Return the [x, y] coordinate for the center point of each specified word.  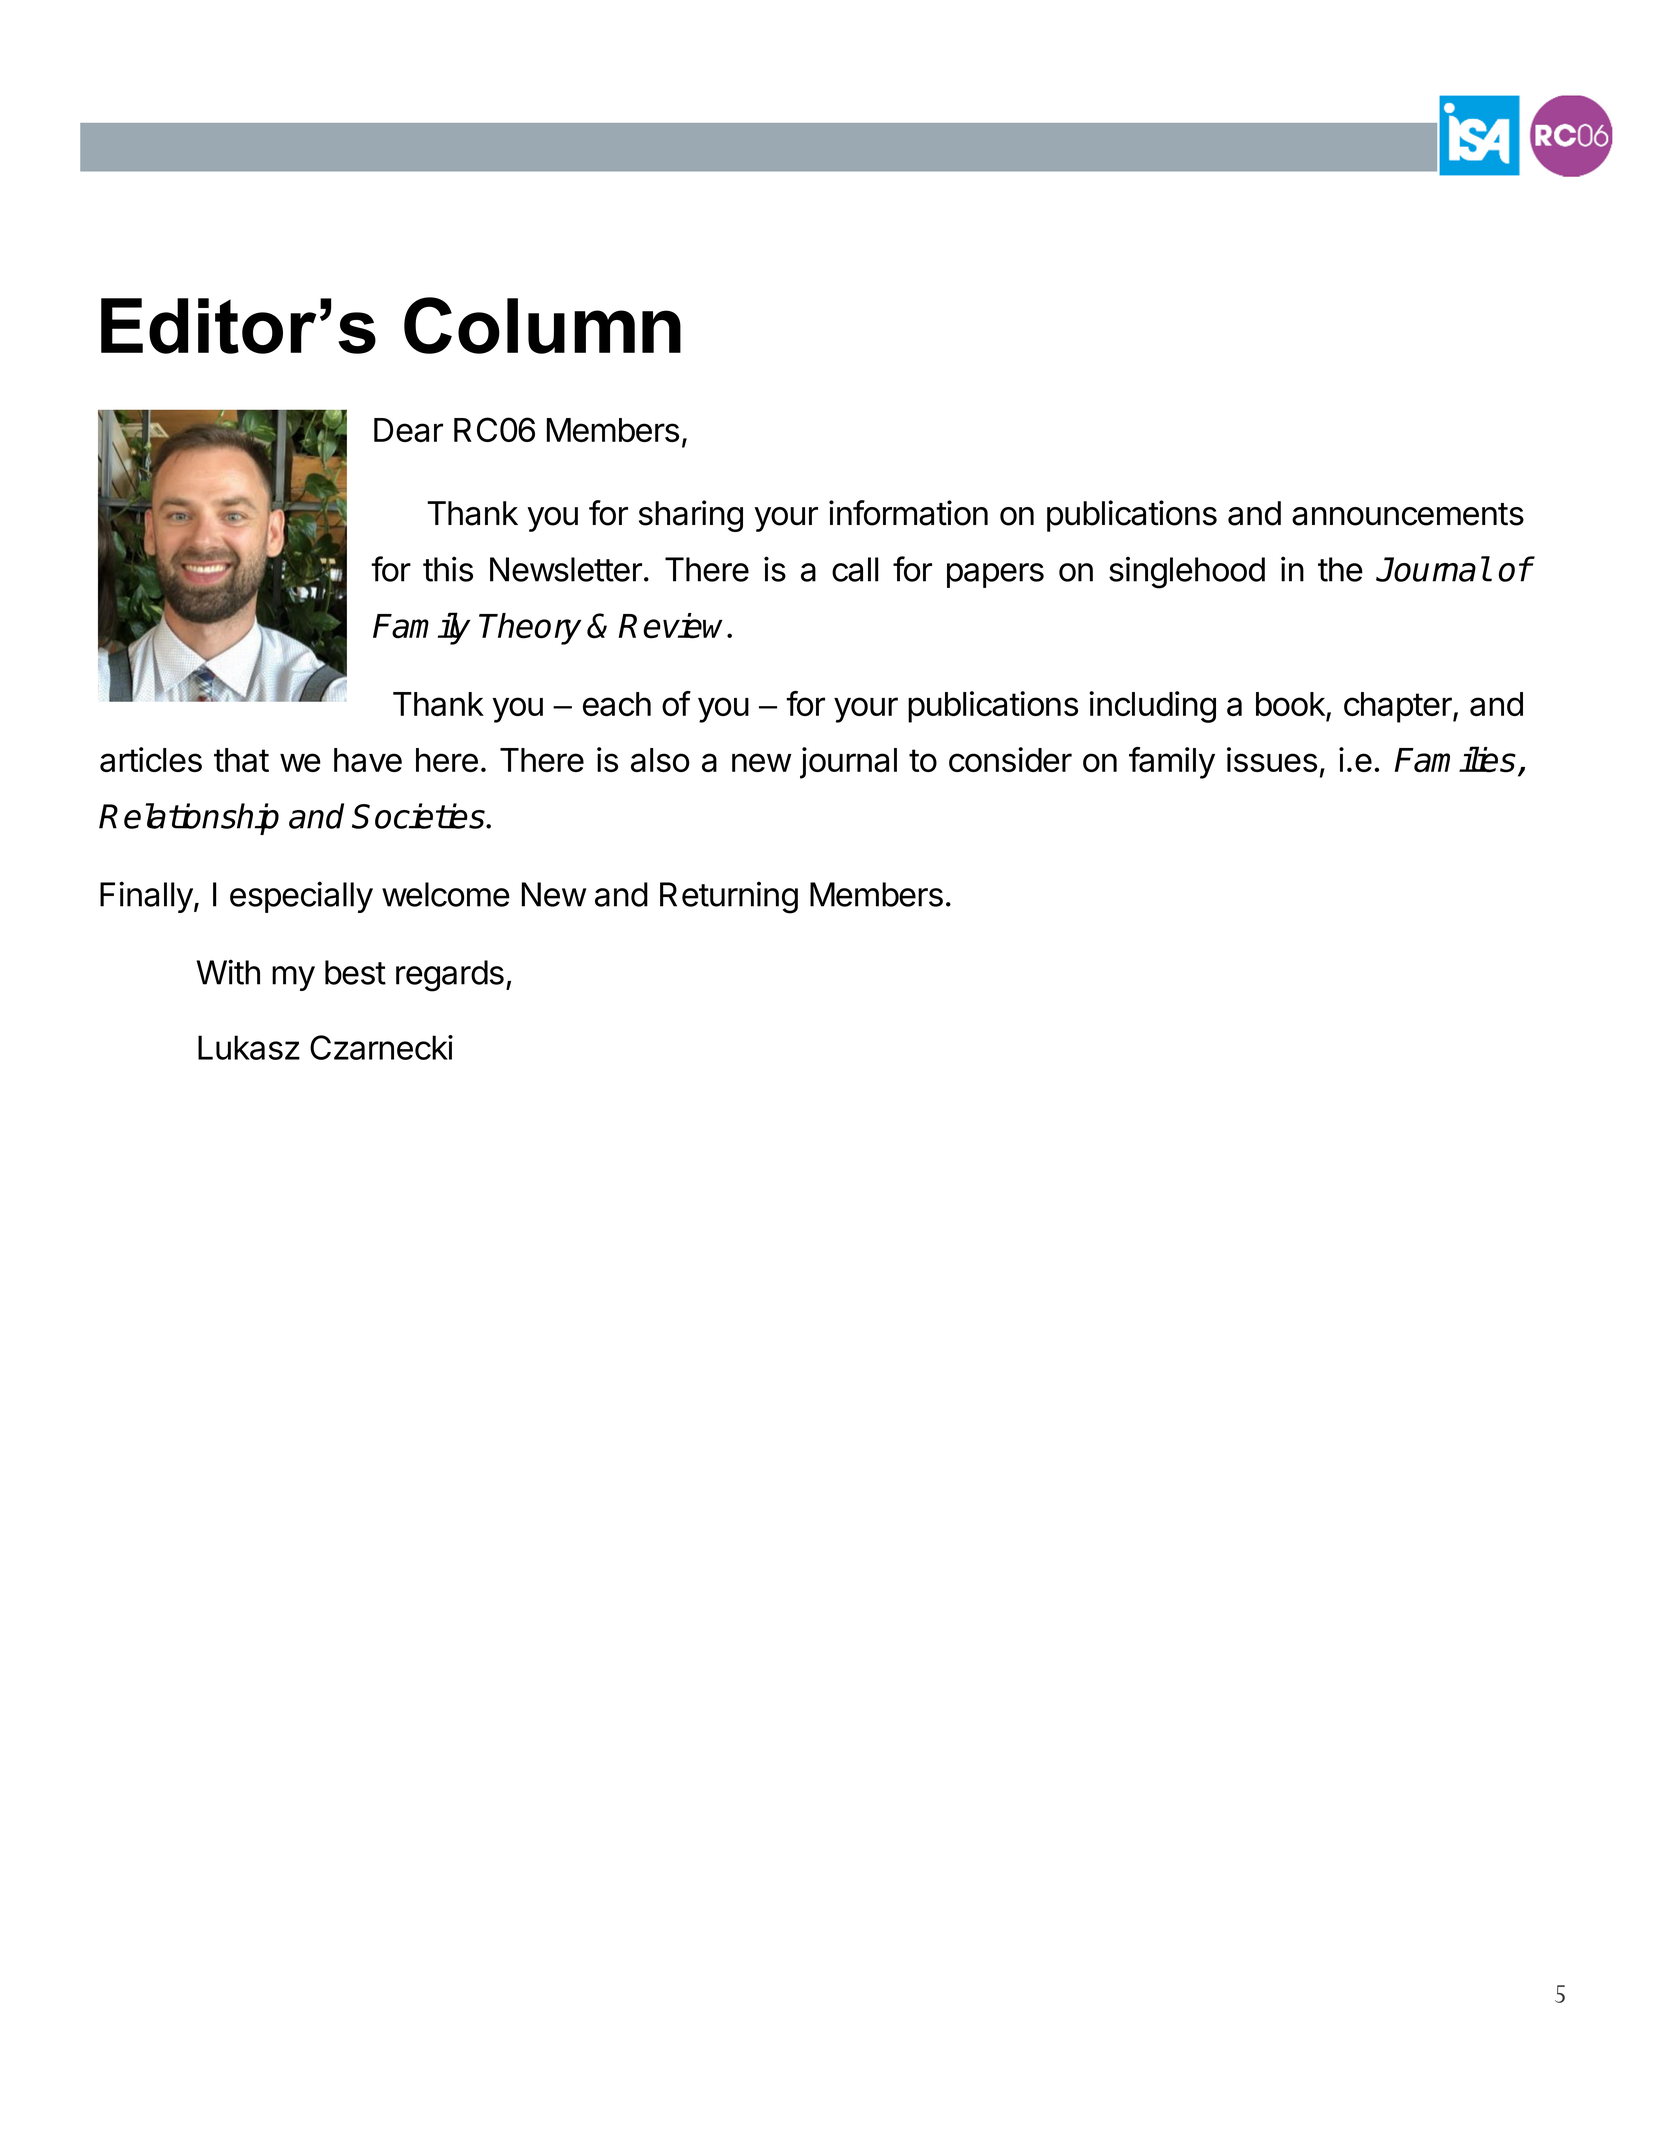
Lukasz [249, 1047]
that [241, 760]
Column [542, 325]
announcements [1408, 514]
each [617, 704]
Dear [408, 430]
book [1291, 705]
